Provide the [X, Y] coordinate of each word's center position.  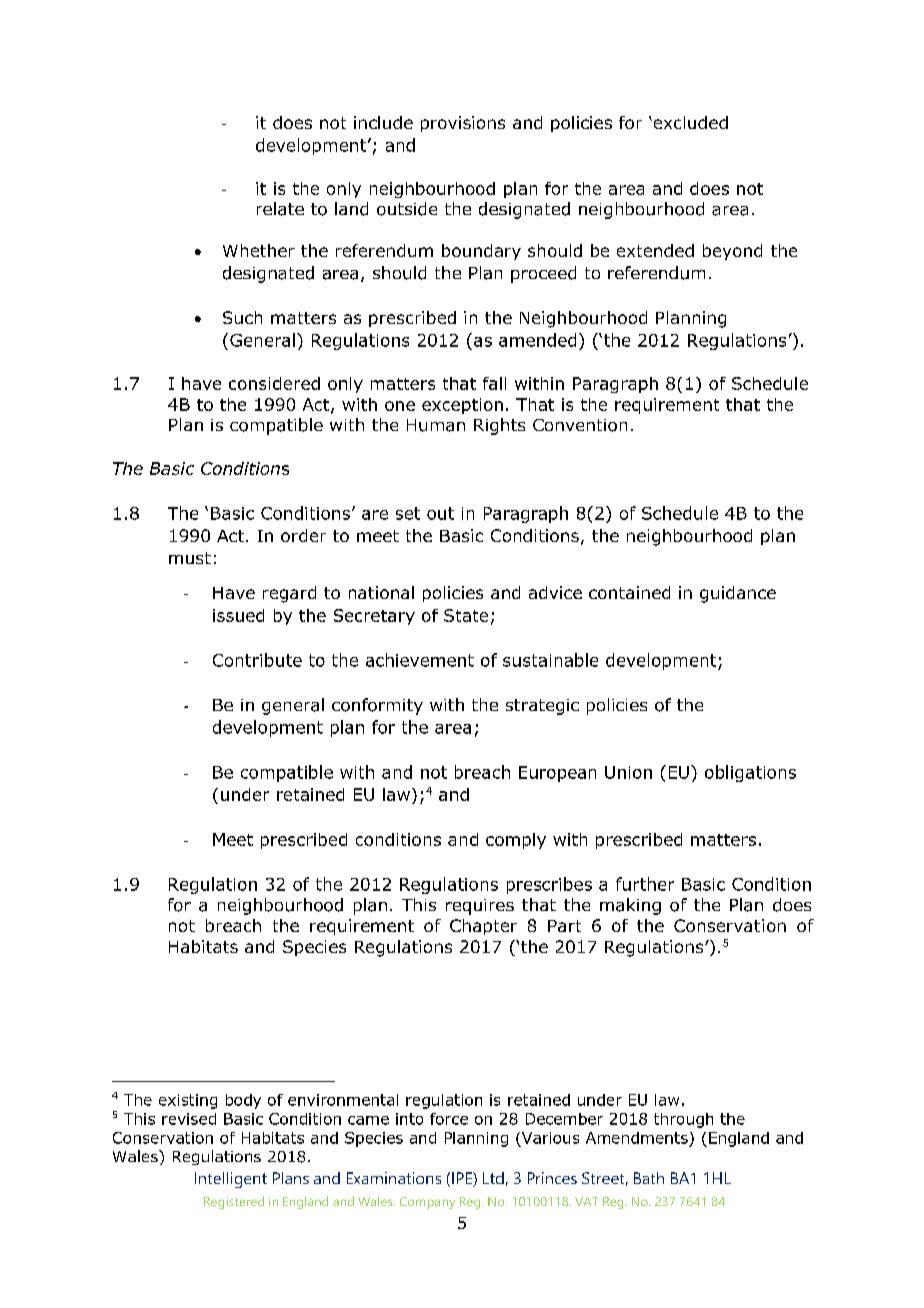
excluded [689, 122]
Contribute [257, 660]
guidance [738, 594]
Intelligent [231, 1180]
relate [280, 209]
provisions [463, 124]
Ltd [493, 1178]
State [466, 615]
